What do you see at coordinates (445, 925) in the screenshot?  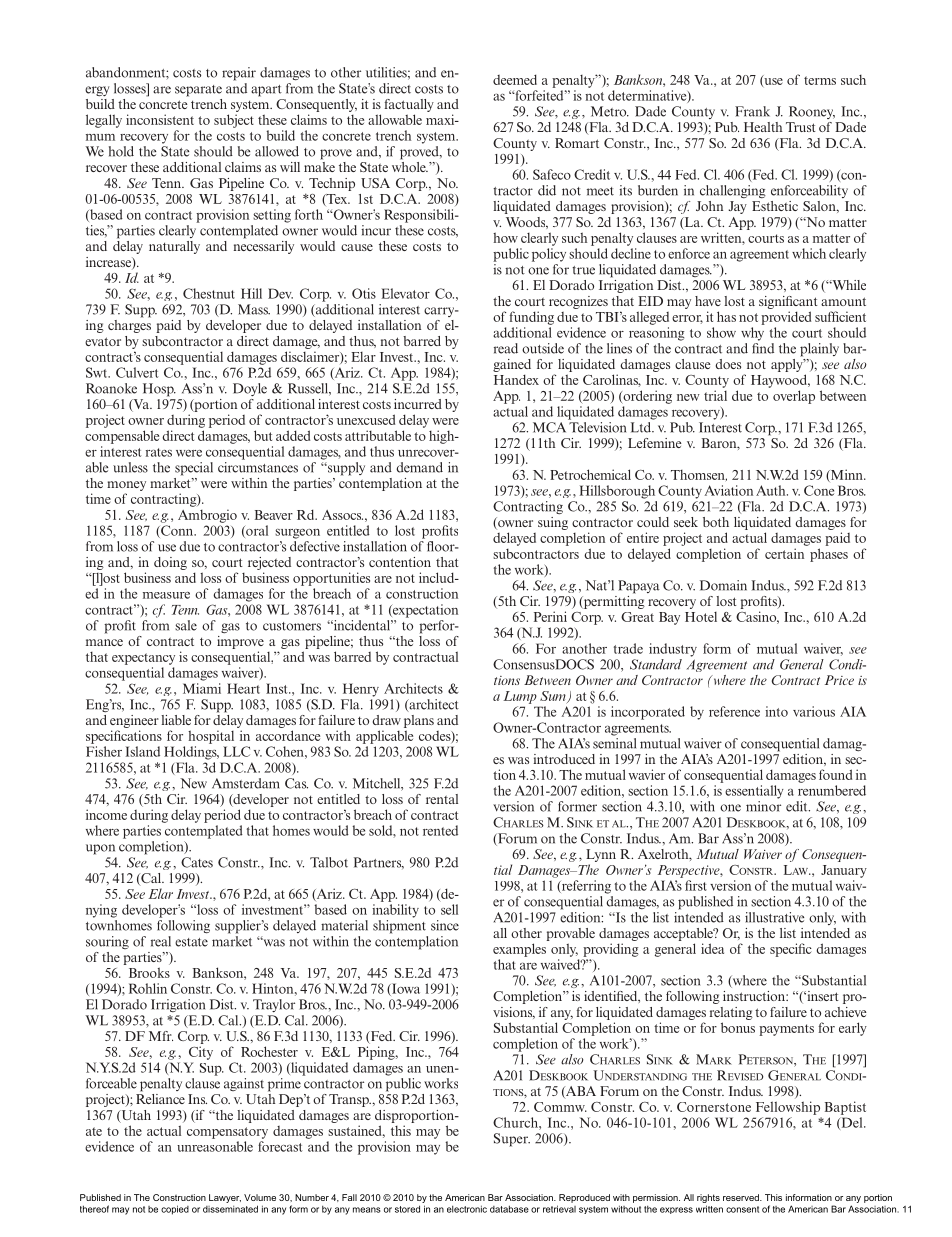 I see `since` at bounding box center [445, 925].
